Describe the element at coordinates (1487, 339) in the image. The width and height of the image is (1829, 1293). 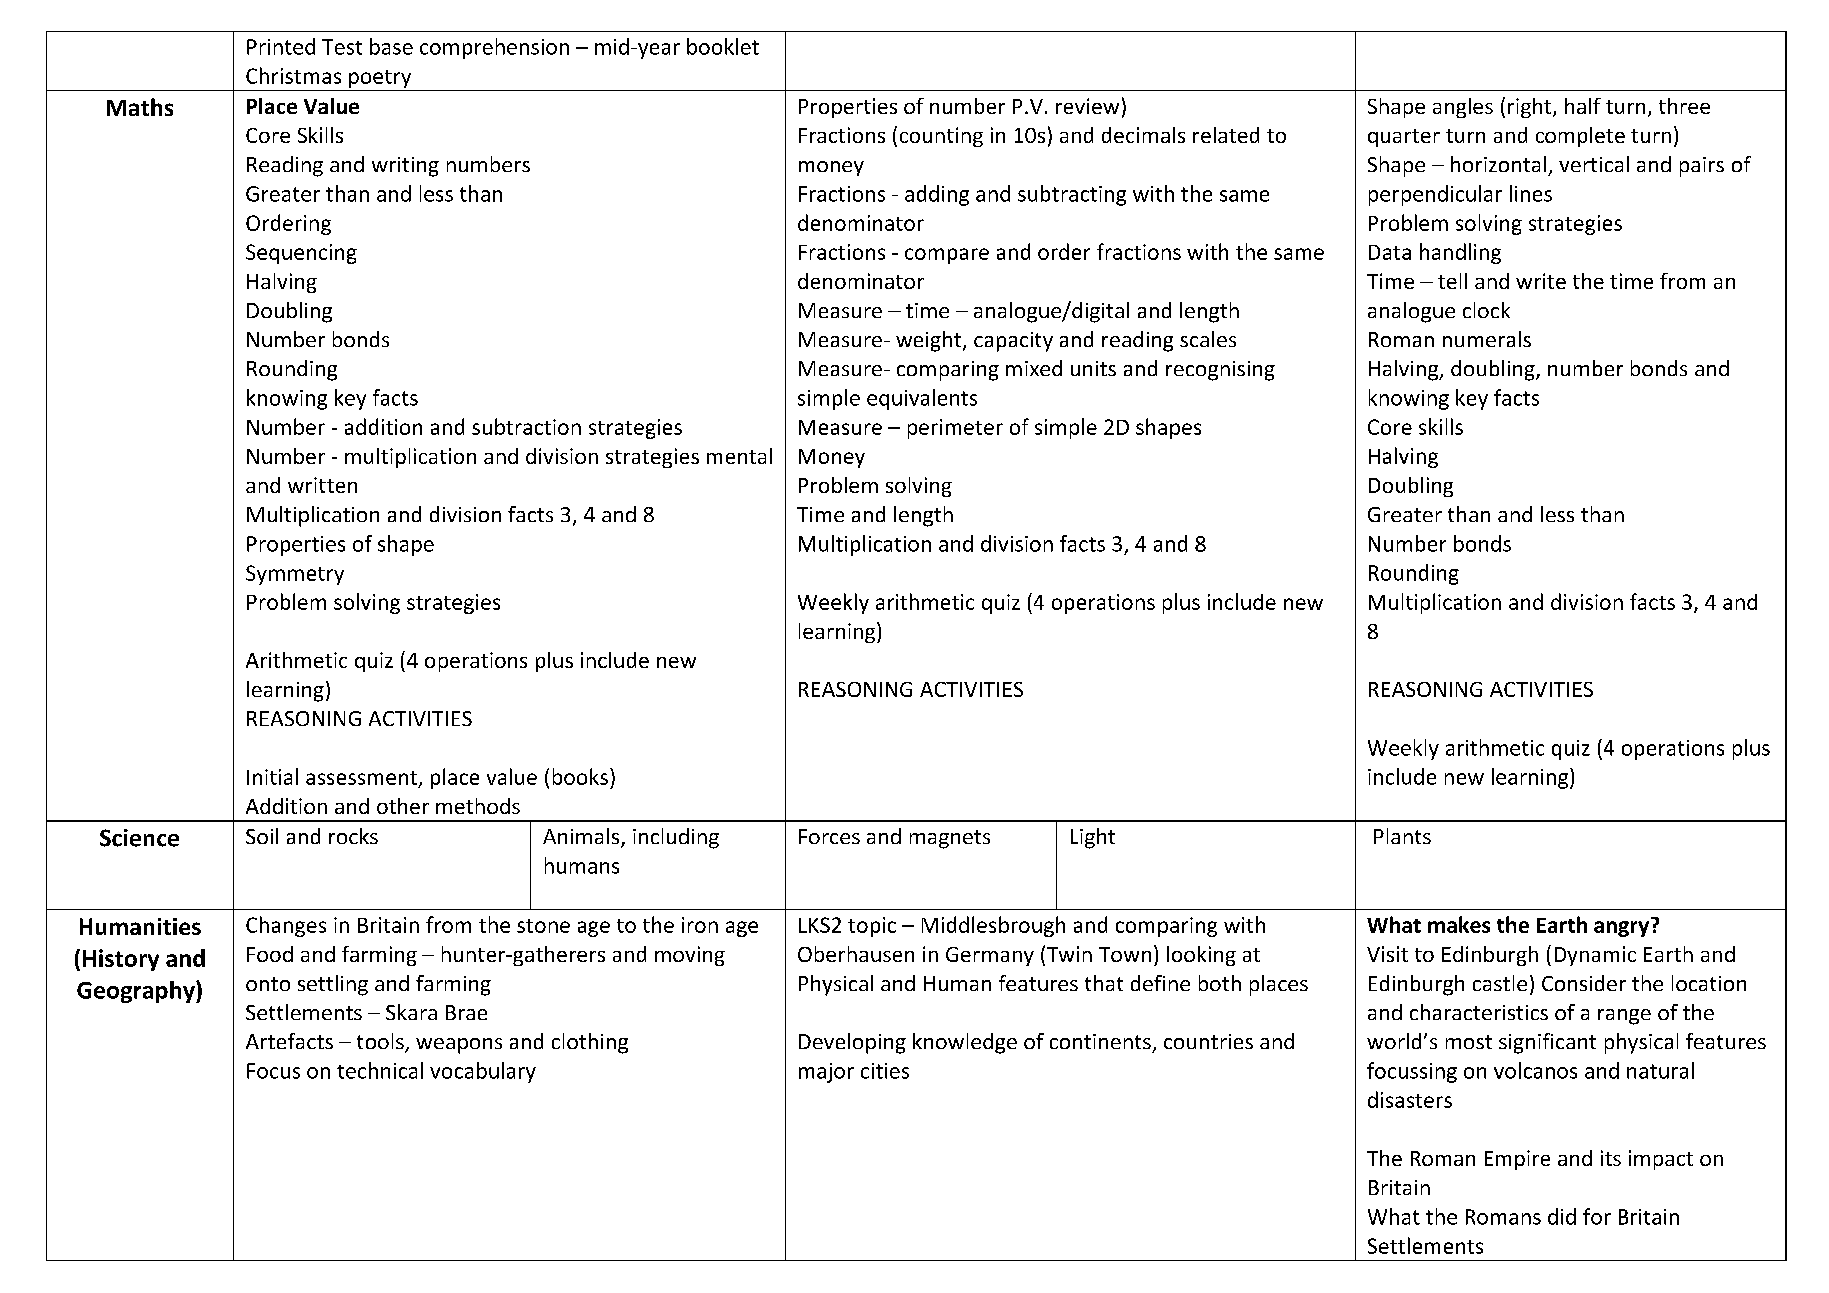
I see `numerals` at that location.
